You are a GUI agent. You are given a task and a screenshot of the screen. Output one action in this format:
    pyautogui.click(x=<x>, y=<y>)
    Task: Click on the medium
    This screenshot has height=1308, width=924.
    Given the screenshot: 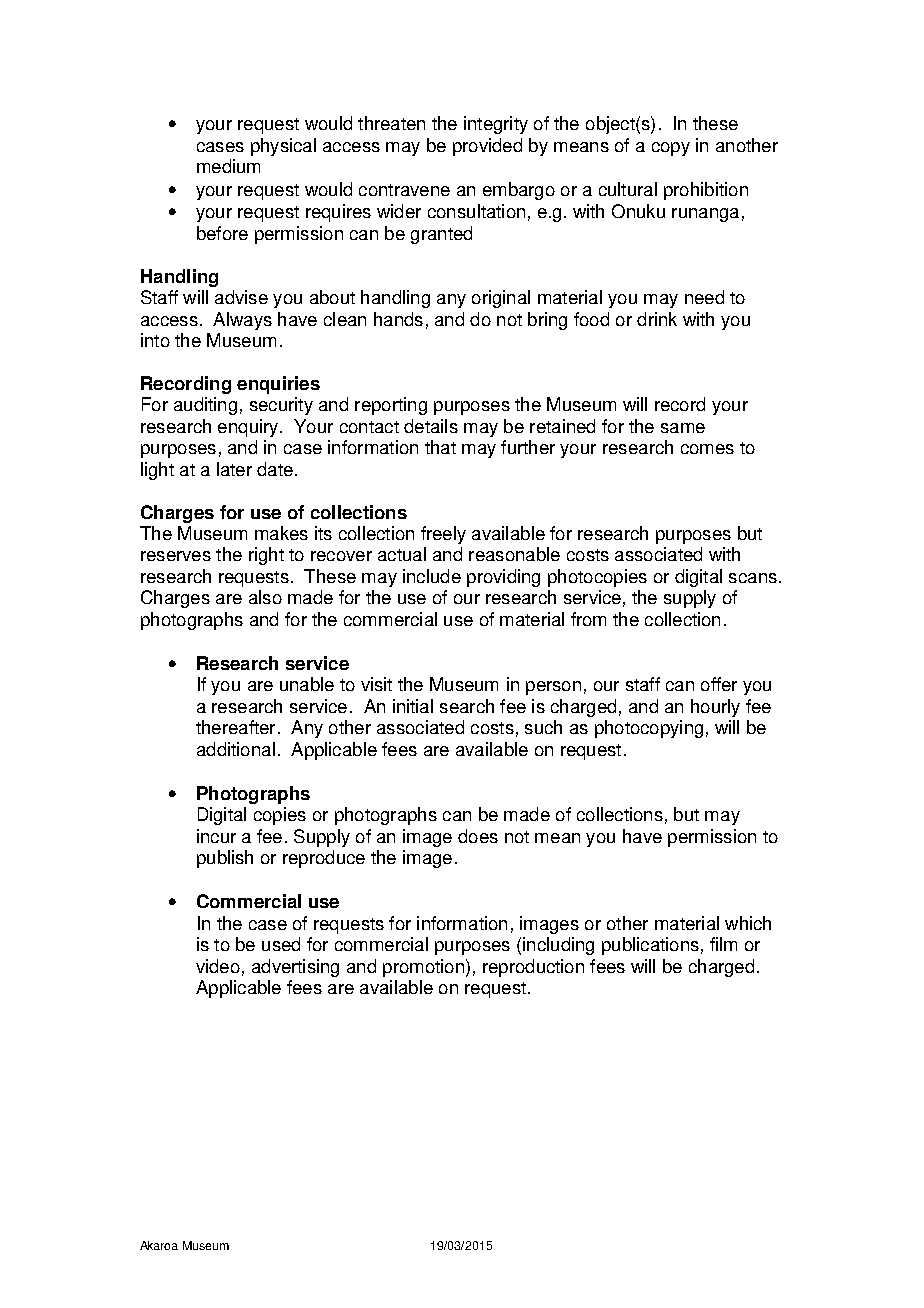 What is the action you would take?
    pyautogui.click(x=228, y=166)
